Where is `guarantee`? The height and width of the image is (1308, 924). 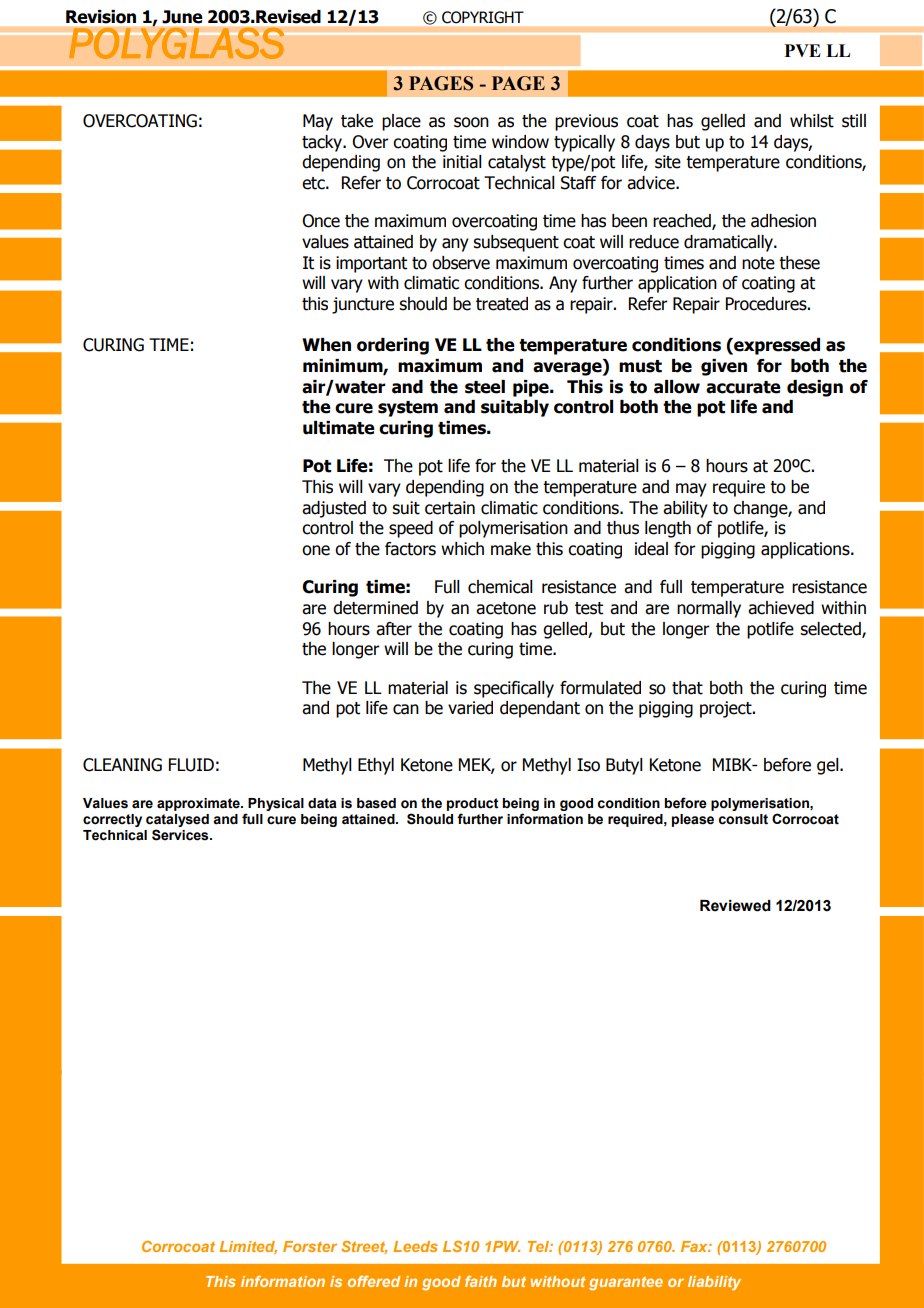
guarantee is located at coordinates (626, 1283).
